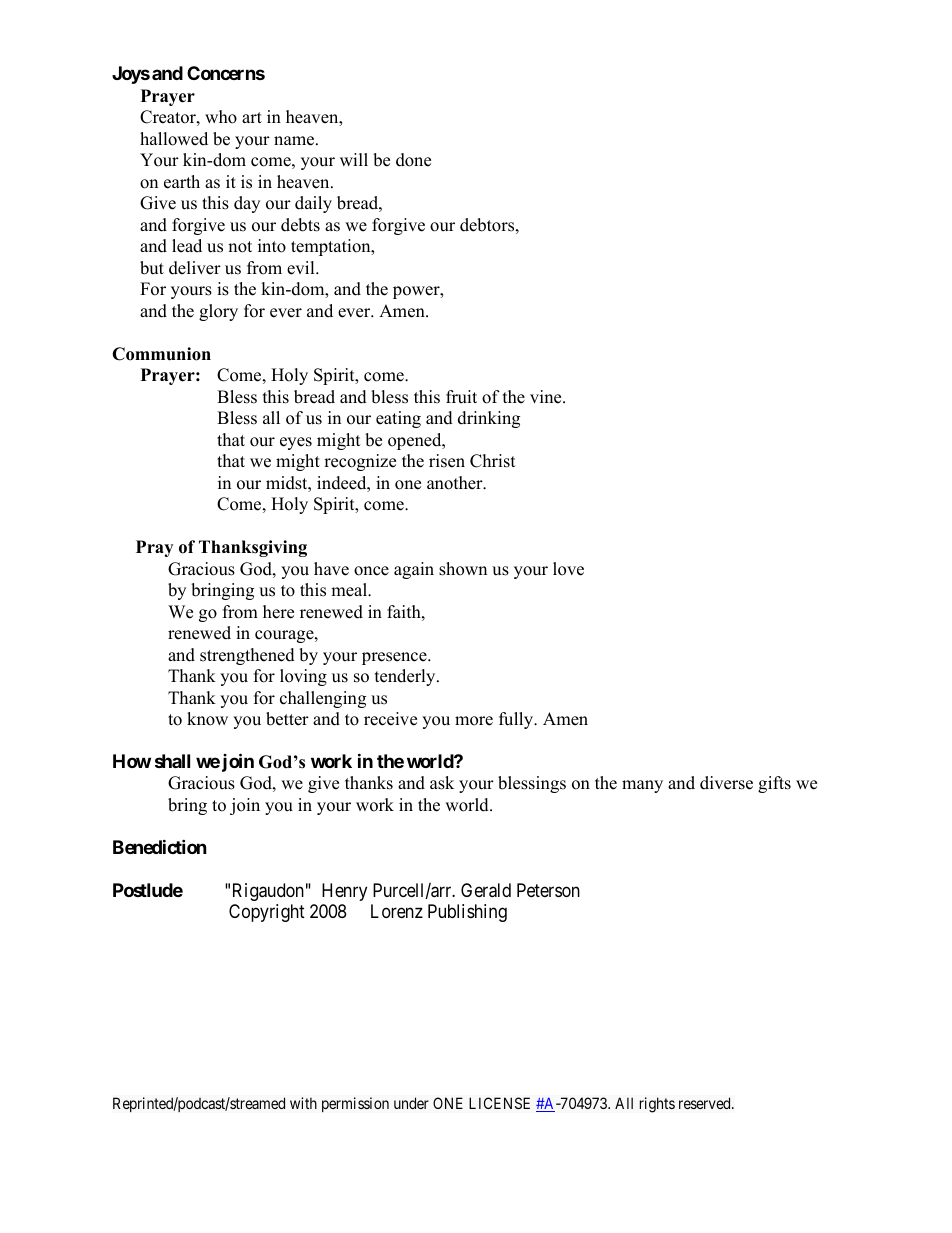 Image resolution: width=952 pixels, height=1233 pixels. I want to click on love, so click(568, 569).
